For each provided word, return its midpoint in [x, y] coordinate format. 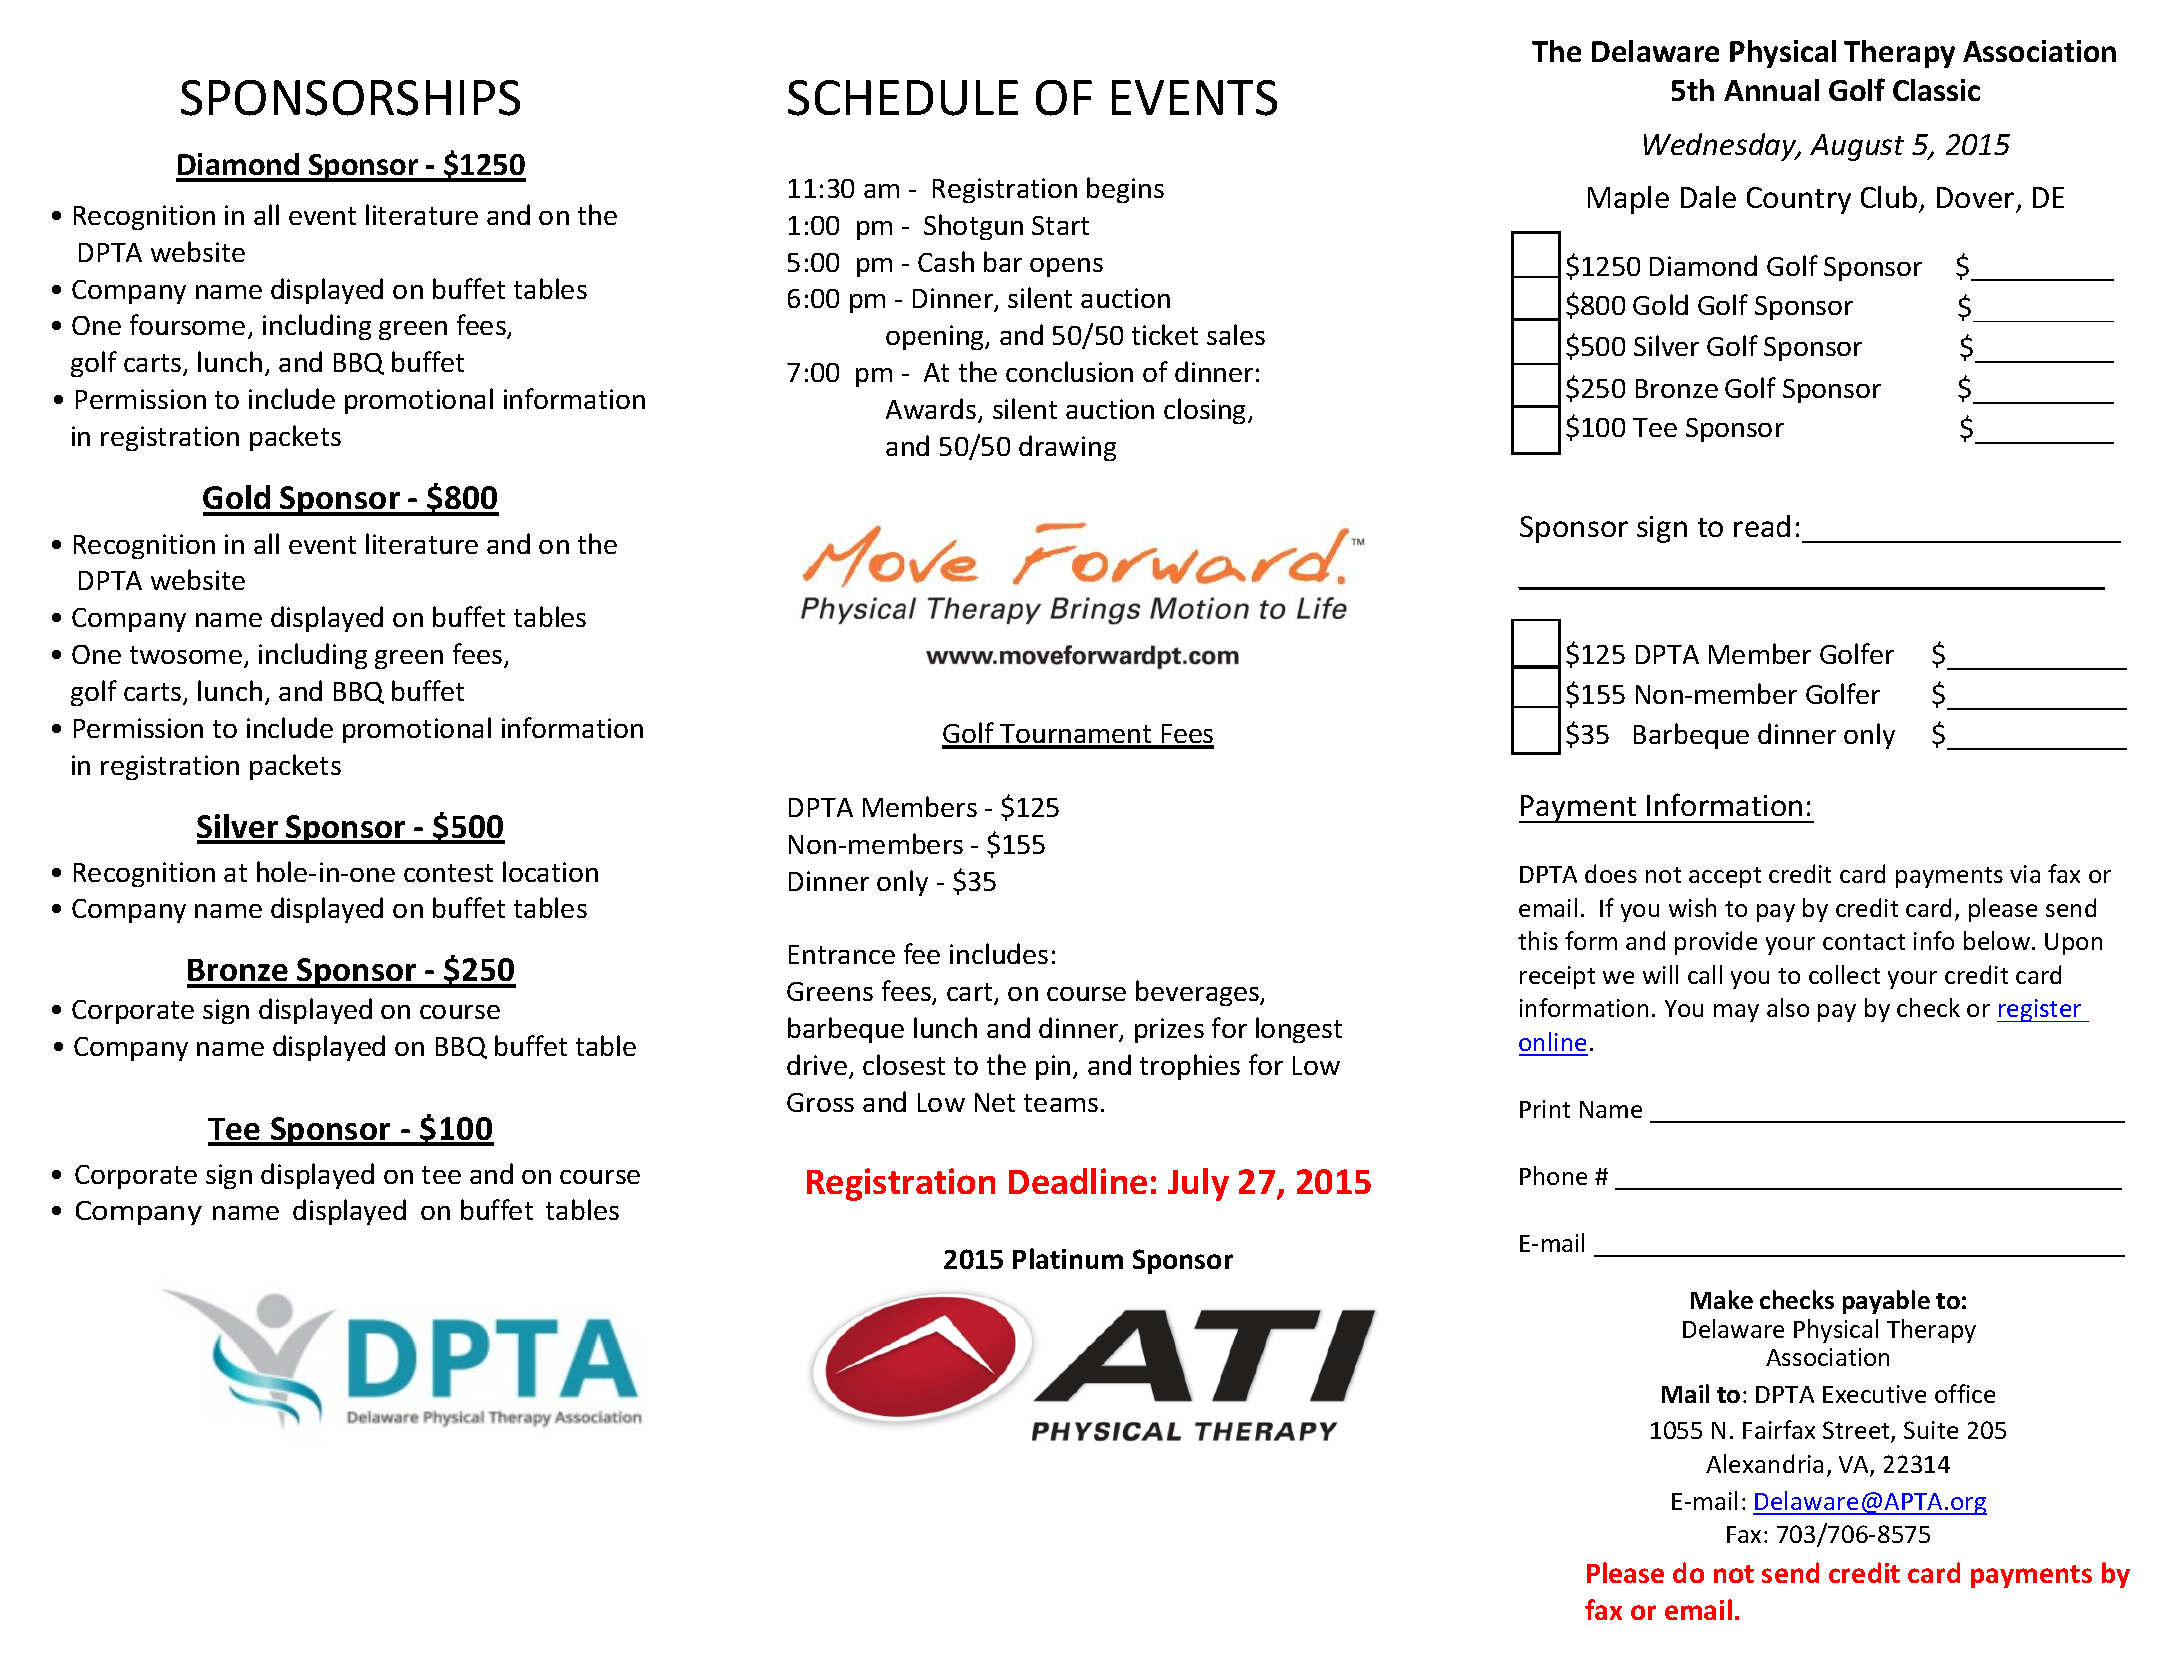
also [1788, 1007]
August [1857, 147]
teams [1061, 1103]
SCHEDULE [903, 98]
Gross [820, 1102]
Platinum [1068, 1258]
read [1762, 526]
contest [448, 873]
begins [1125, 190]
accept [1725, 877]
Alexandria [1764, 1463]
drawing [1067, 448]
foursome [187, 324]
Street [1857, 1432]
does [1611, 873]
